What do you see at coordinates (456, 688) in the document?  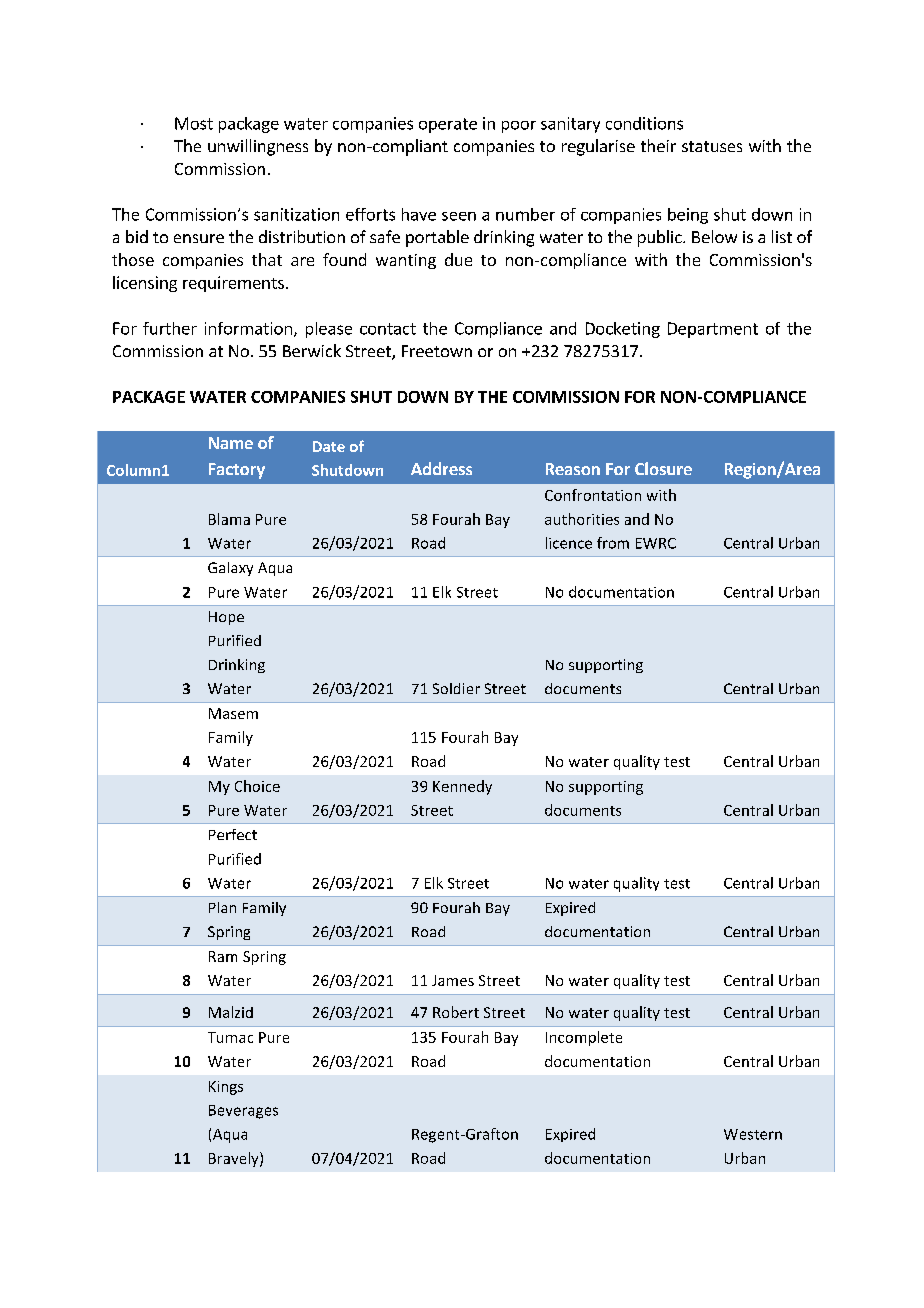 I see `Soldier` at bounding box center [456, 688].
